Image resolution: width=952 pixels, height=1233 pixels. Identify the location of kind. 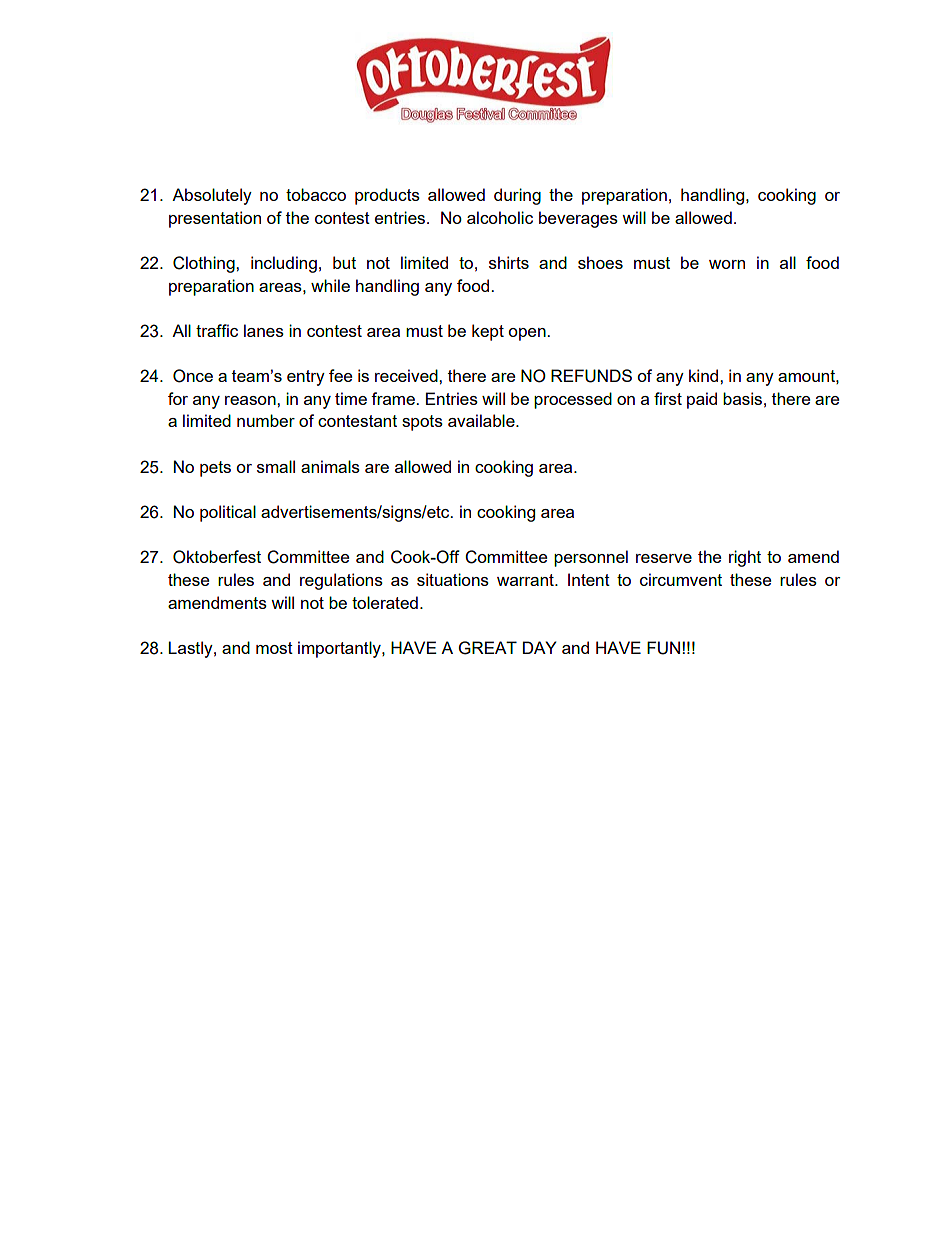
(705, 375).
